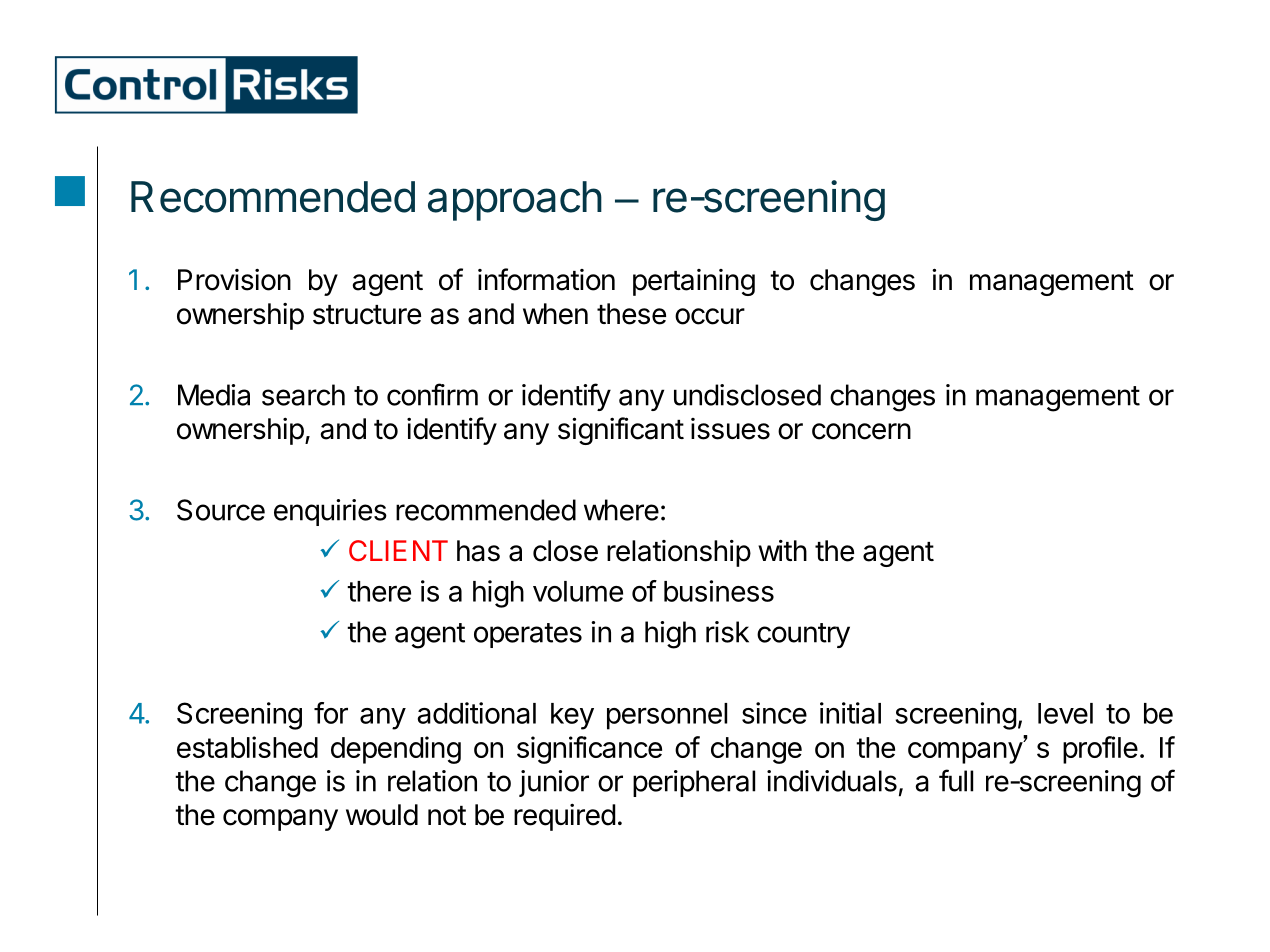 The image size is (1270, 952). What do you see at coordinates (1065, 713) in the screenshot?
I see `level` at bounding box center [1065, 713].
